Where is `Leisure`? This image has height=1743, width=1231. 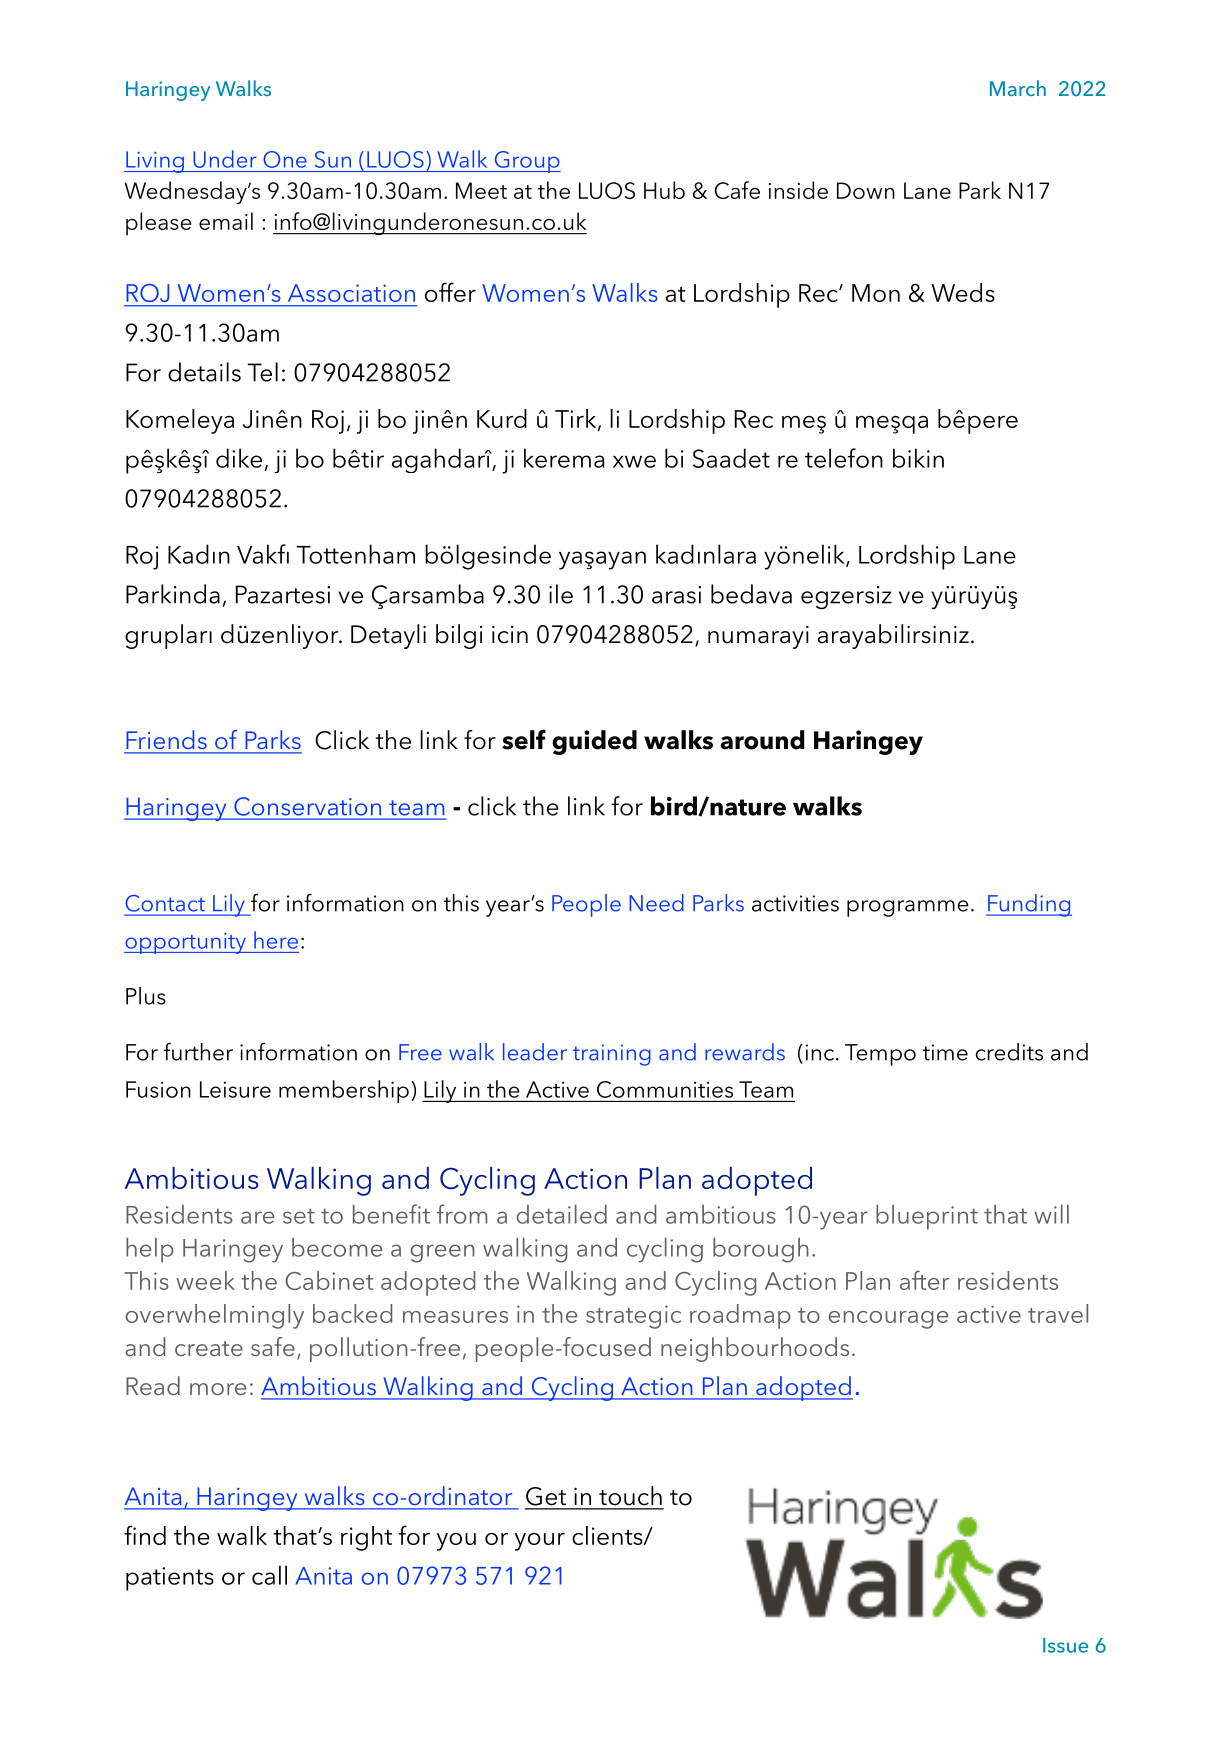 Leisure is located at coordinates (235, 1089).
